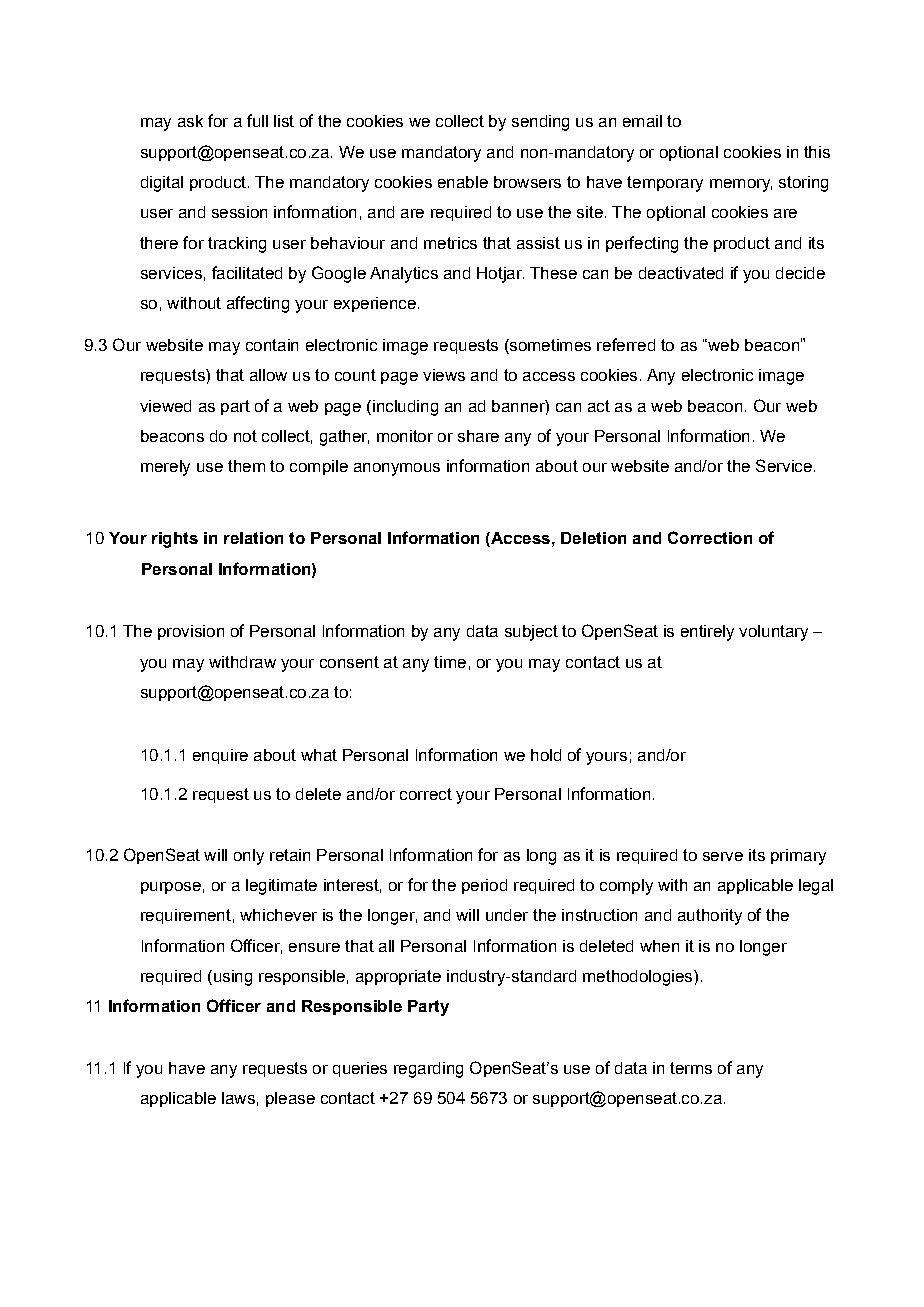  What do you see at coordinates (191, 632) in the document?
I see `provision` at bounding box center [191, 632].
